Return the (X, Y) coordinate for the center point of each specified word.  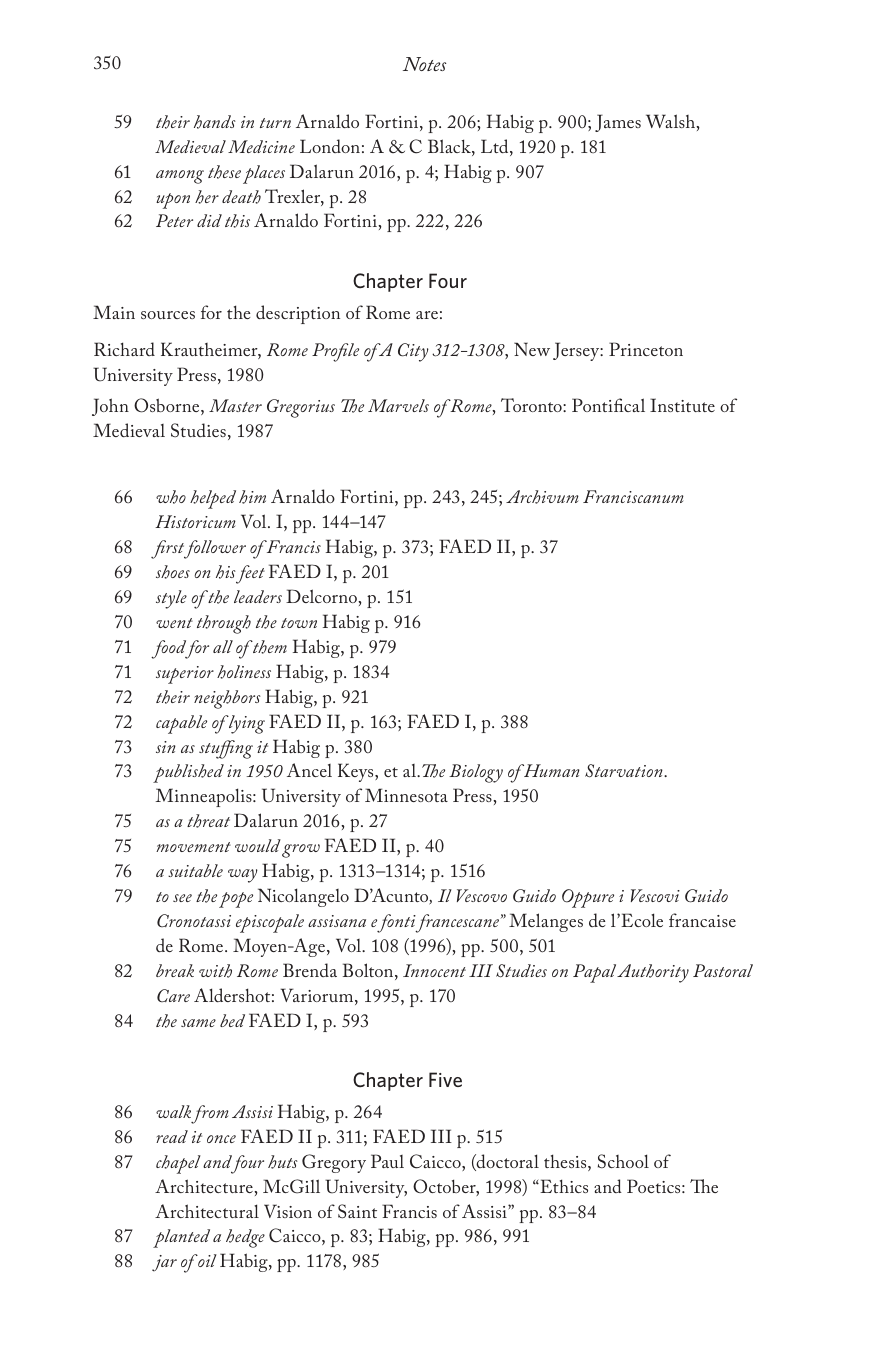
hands (215, 122)
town (299, 623)
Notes (424, 64)
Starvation (625, 771)
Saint (357, 1211)
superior (185, 675)
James (618, 123)
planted (181, 1238)
